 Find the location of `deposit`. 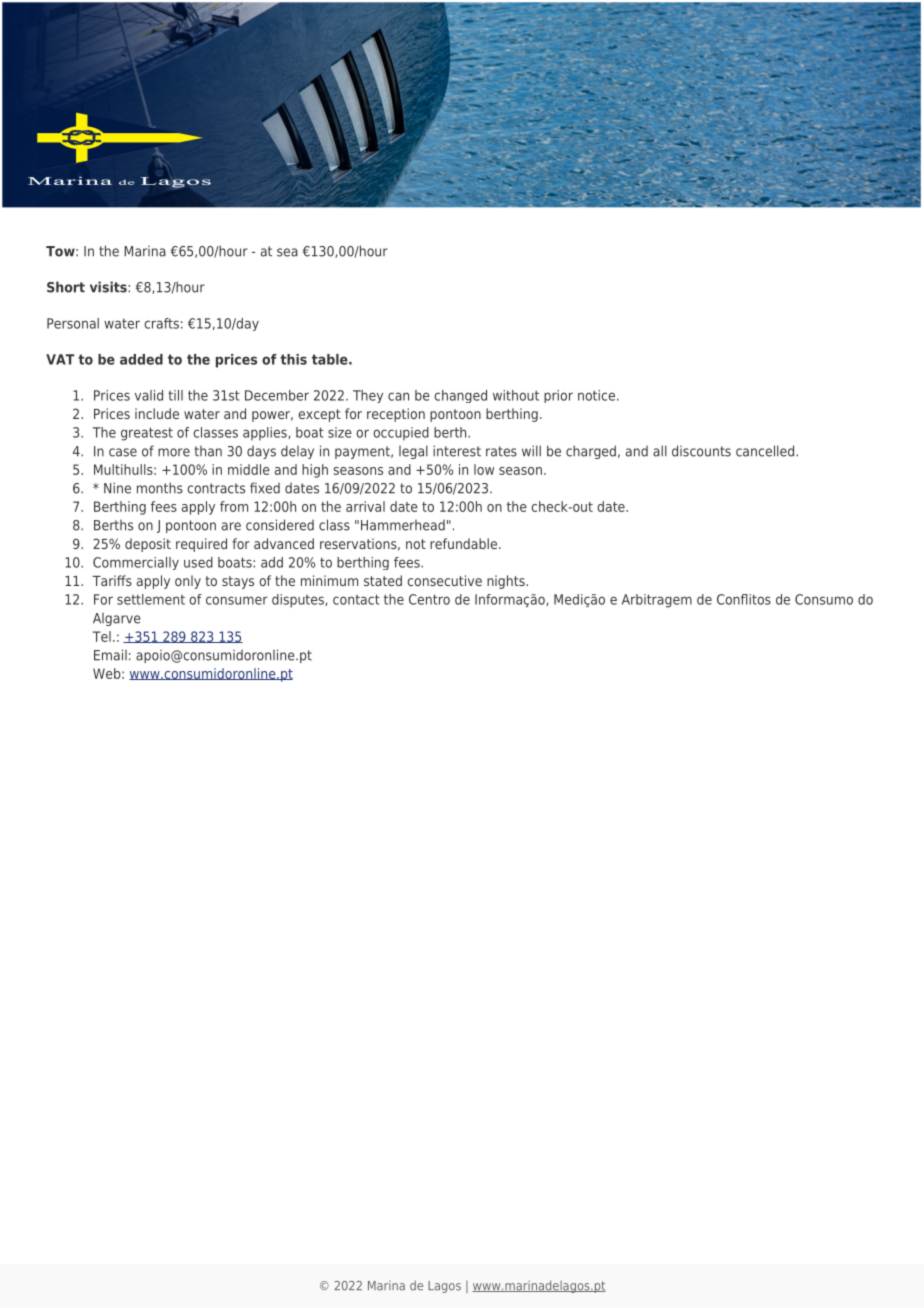

deposit is located at coordinates (148, 545).
